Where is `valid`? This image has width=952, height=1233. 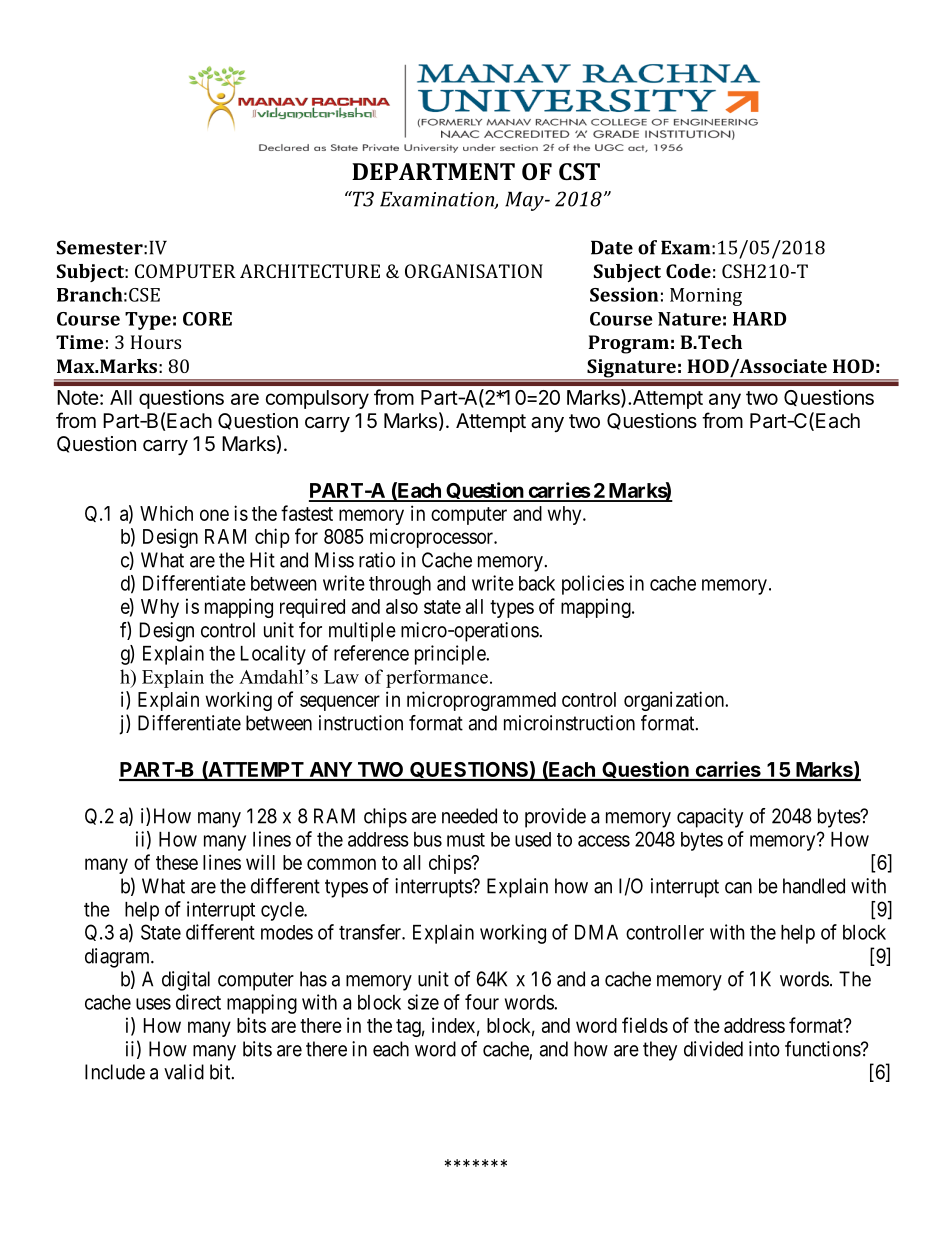
valid is located at coordinates (184, 1072).
